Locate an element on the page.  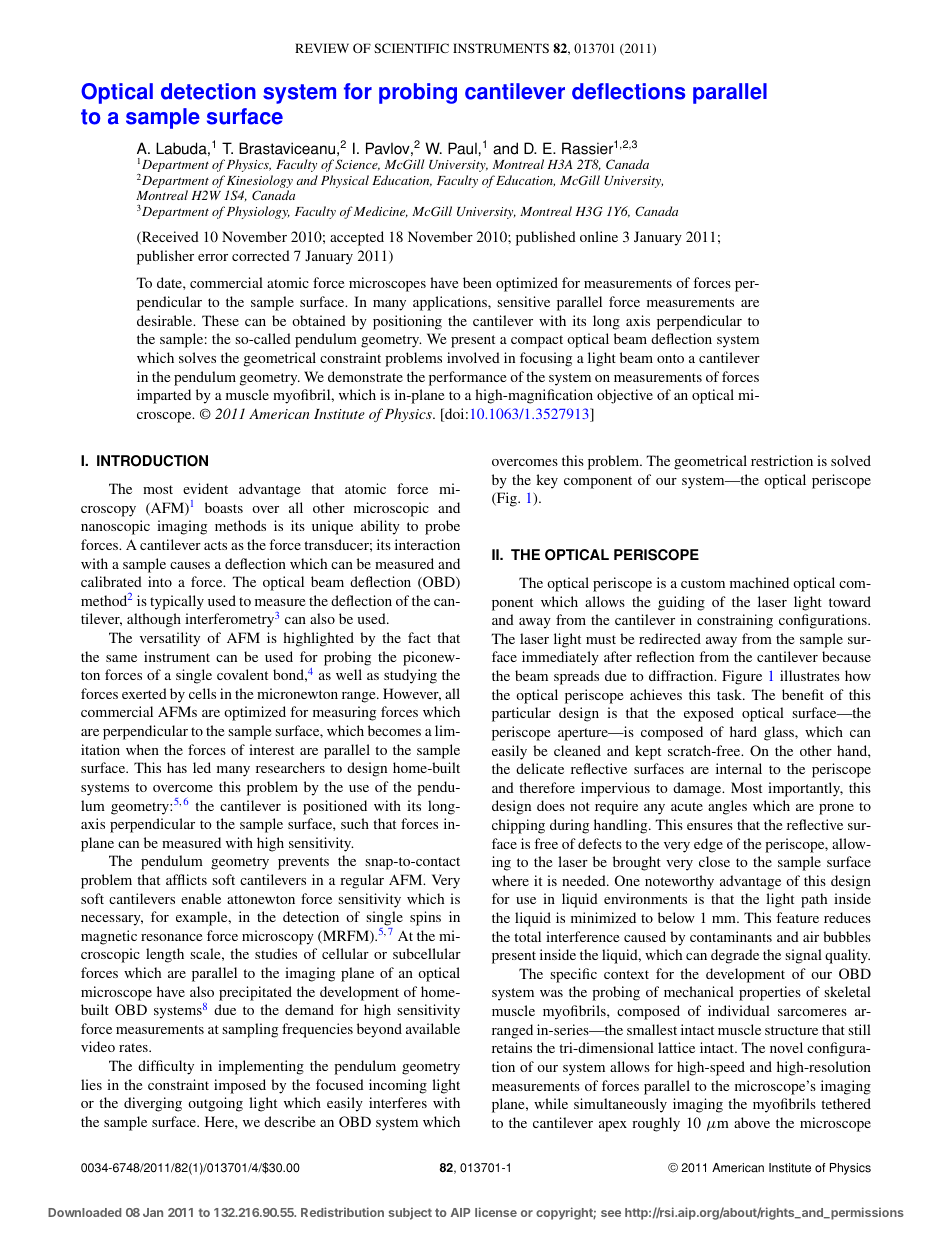
versatility is located at coordinates (170, 639).
